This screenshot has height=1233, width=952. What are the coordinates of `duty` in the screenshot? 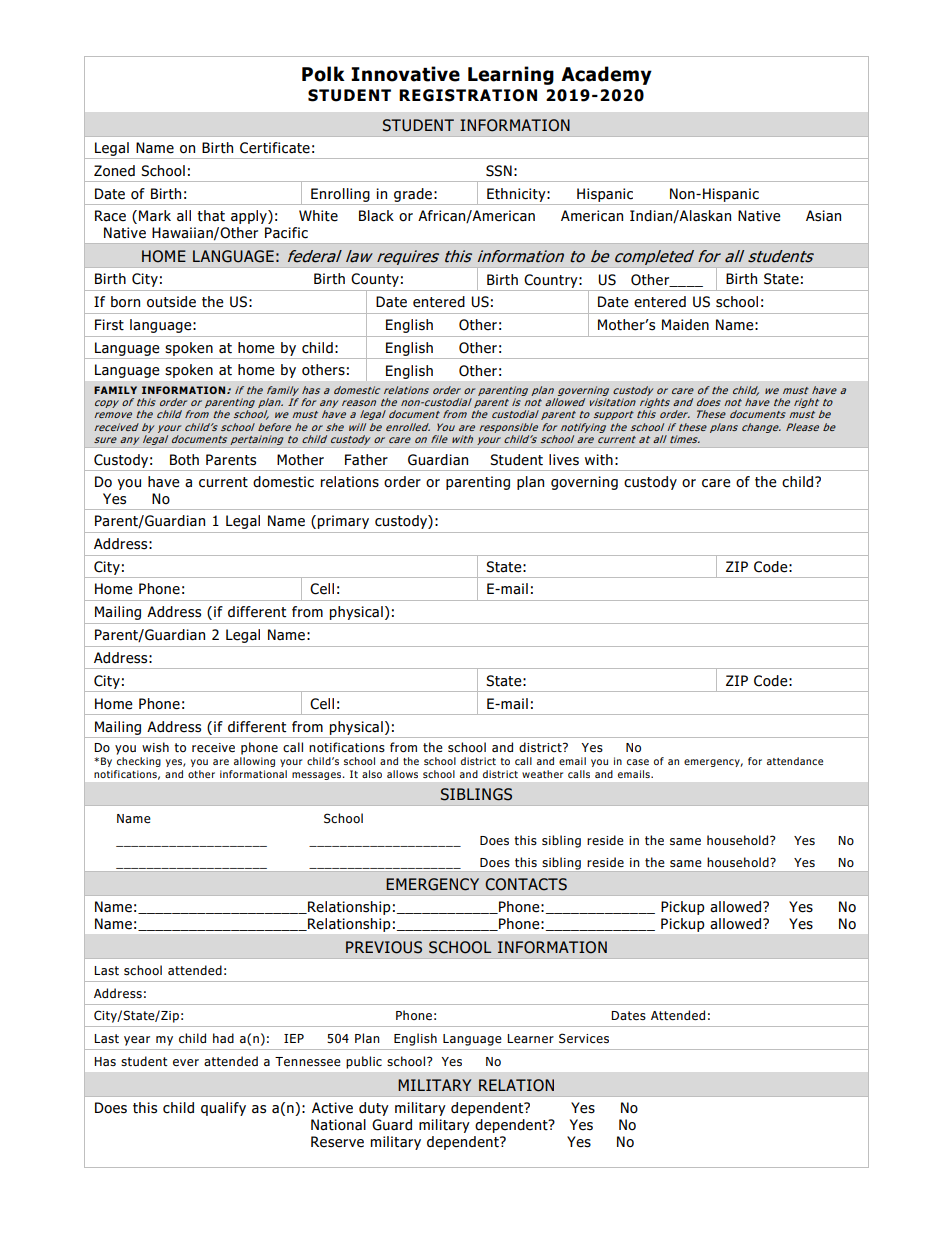 It's located at (374, 1109).
